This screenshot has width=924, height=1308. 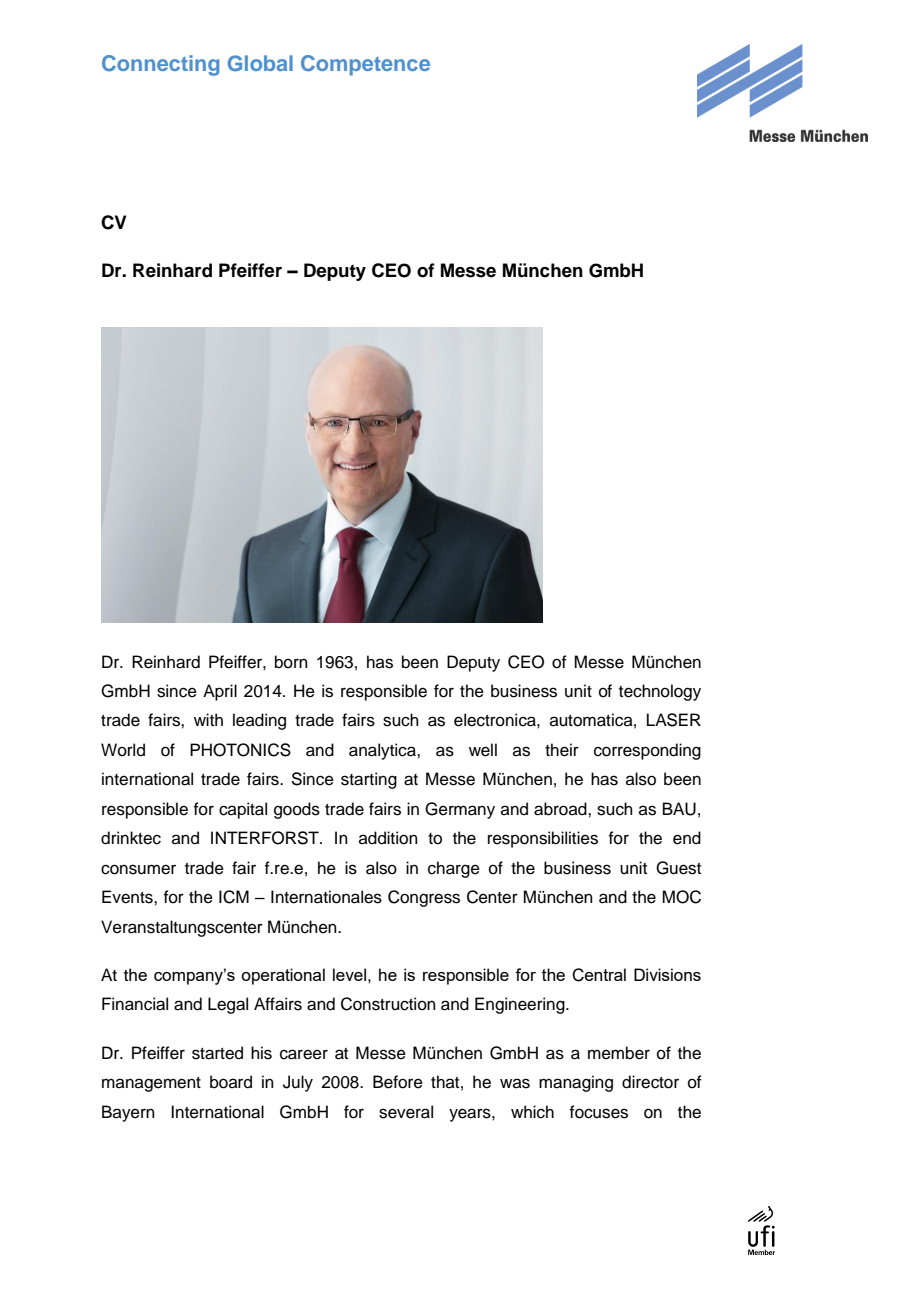 What do you see at coordinates (619, 1053) in the screenshot?
I see `member` at bounding box center [619, 1053].
